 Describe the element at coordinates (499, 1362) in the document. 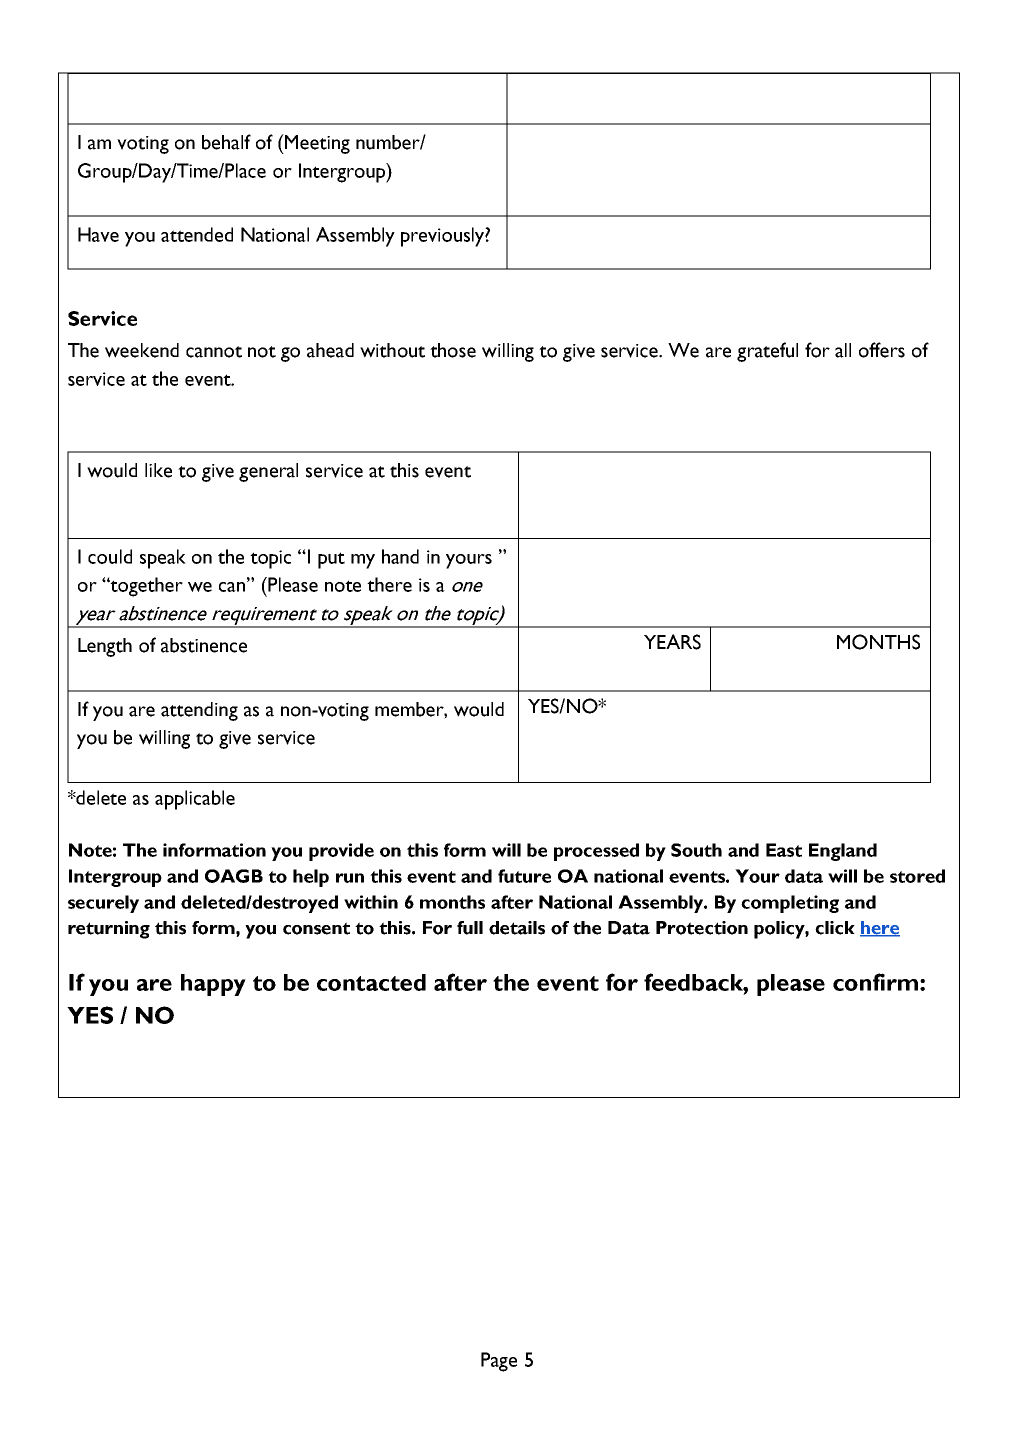

I see `Page` at that location.
